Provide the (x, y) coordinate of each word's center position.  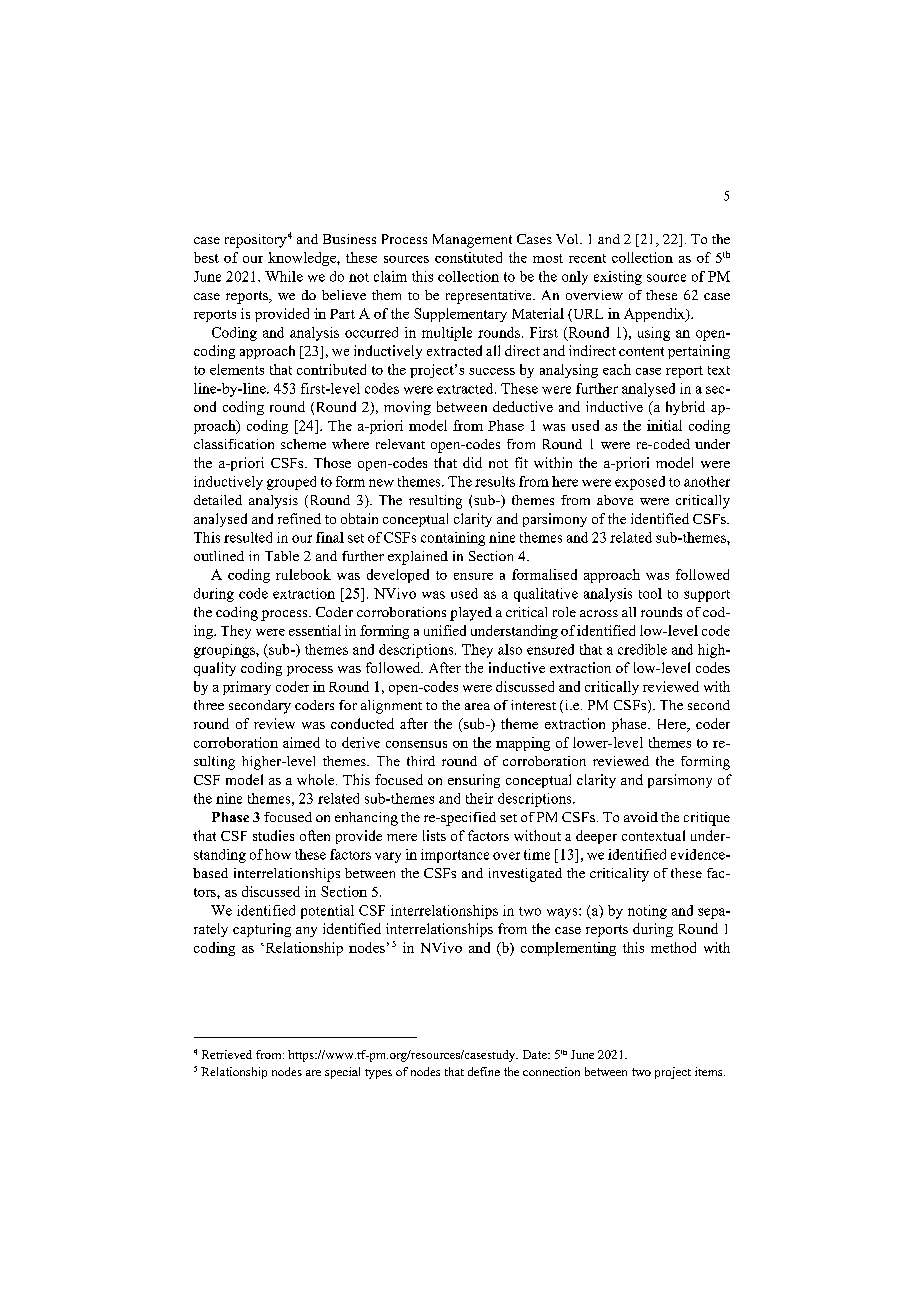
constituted (468, 257)
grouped (291, 483)
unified (445, 630)
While (284, 276)
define (484, 1071)
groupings (225, 651)
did (472, 462)
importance (455, 856)
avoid (641, 817)
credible (642, 649)
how (278, 854)
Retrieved (227, 1054)
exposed (640, 483)
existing (618, 278)
